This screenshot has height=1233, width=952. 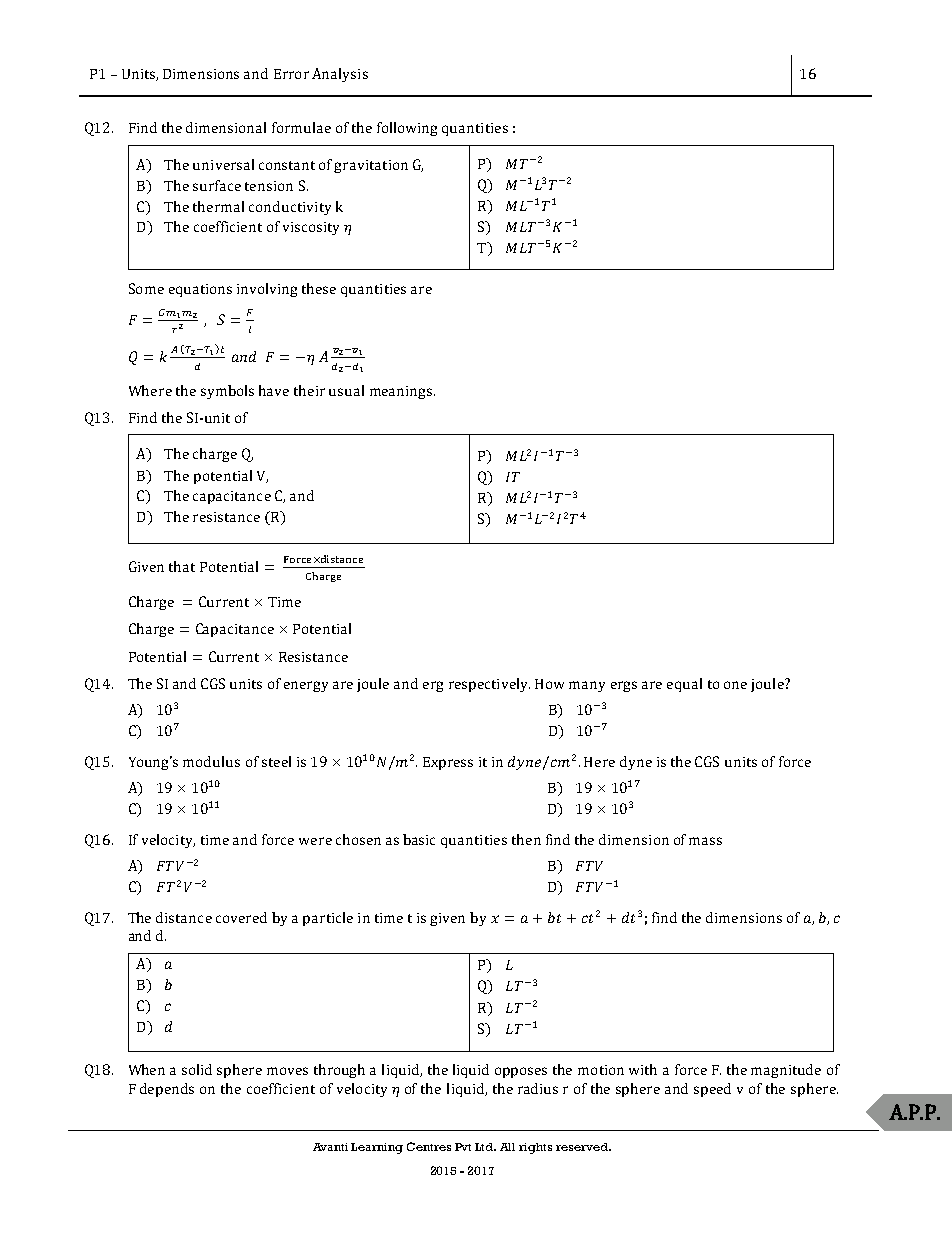 What do you see at coordinates (419, 839) in the screenshot?
I see `basic` at bounding box center [419, 839].
